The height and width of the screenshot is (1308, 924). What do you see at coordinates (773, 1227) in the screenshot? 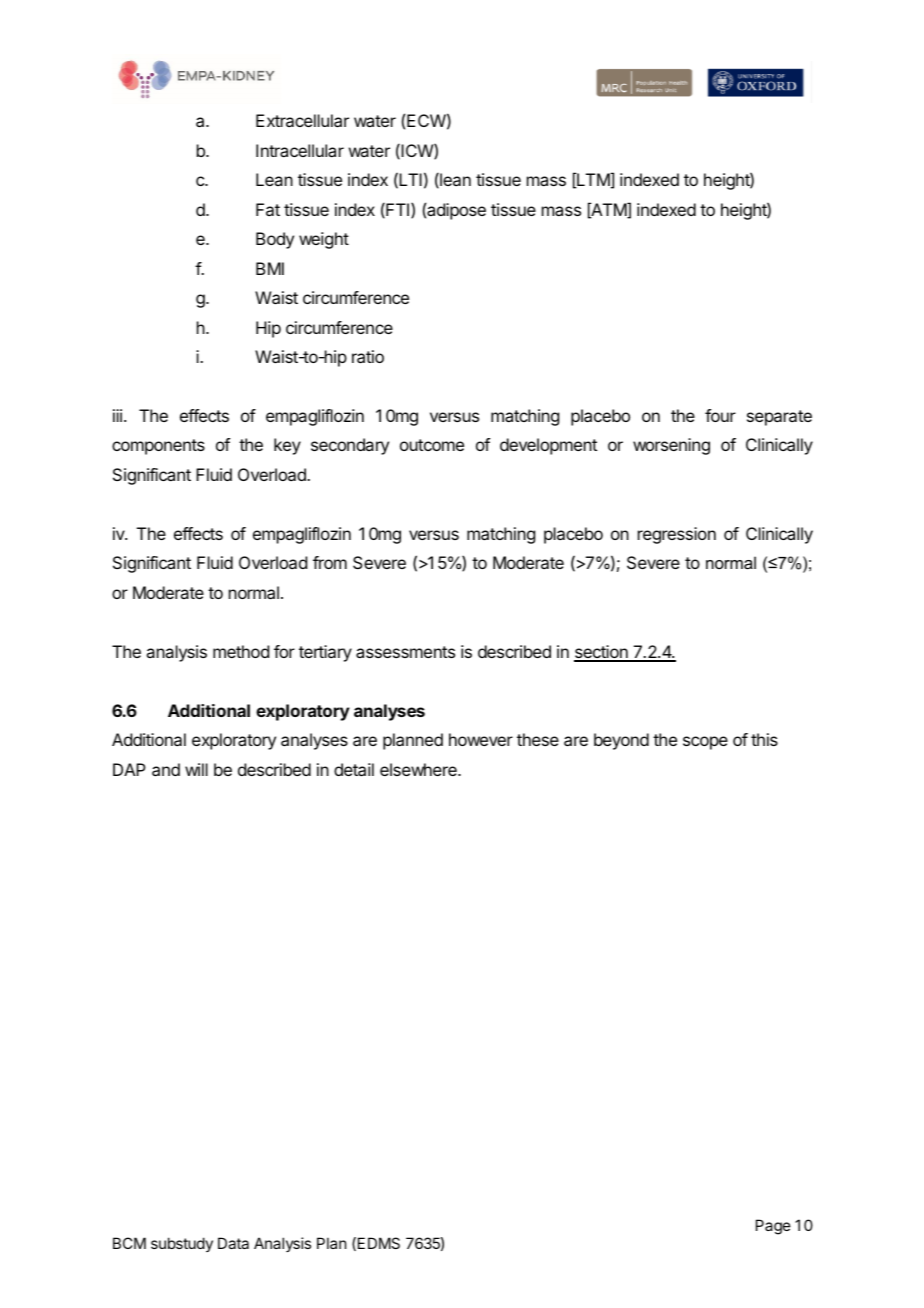
I see `Page` at bounding box center [773, 1227].
